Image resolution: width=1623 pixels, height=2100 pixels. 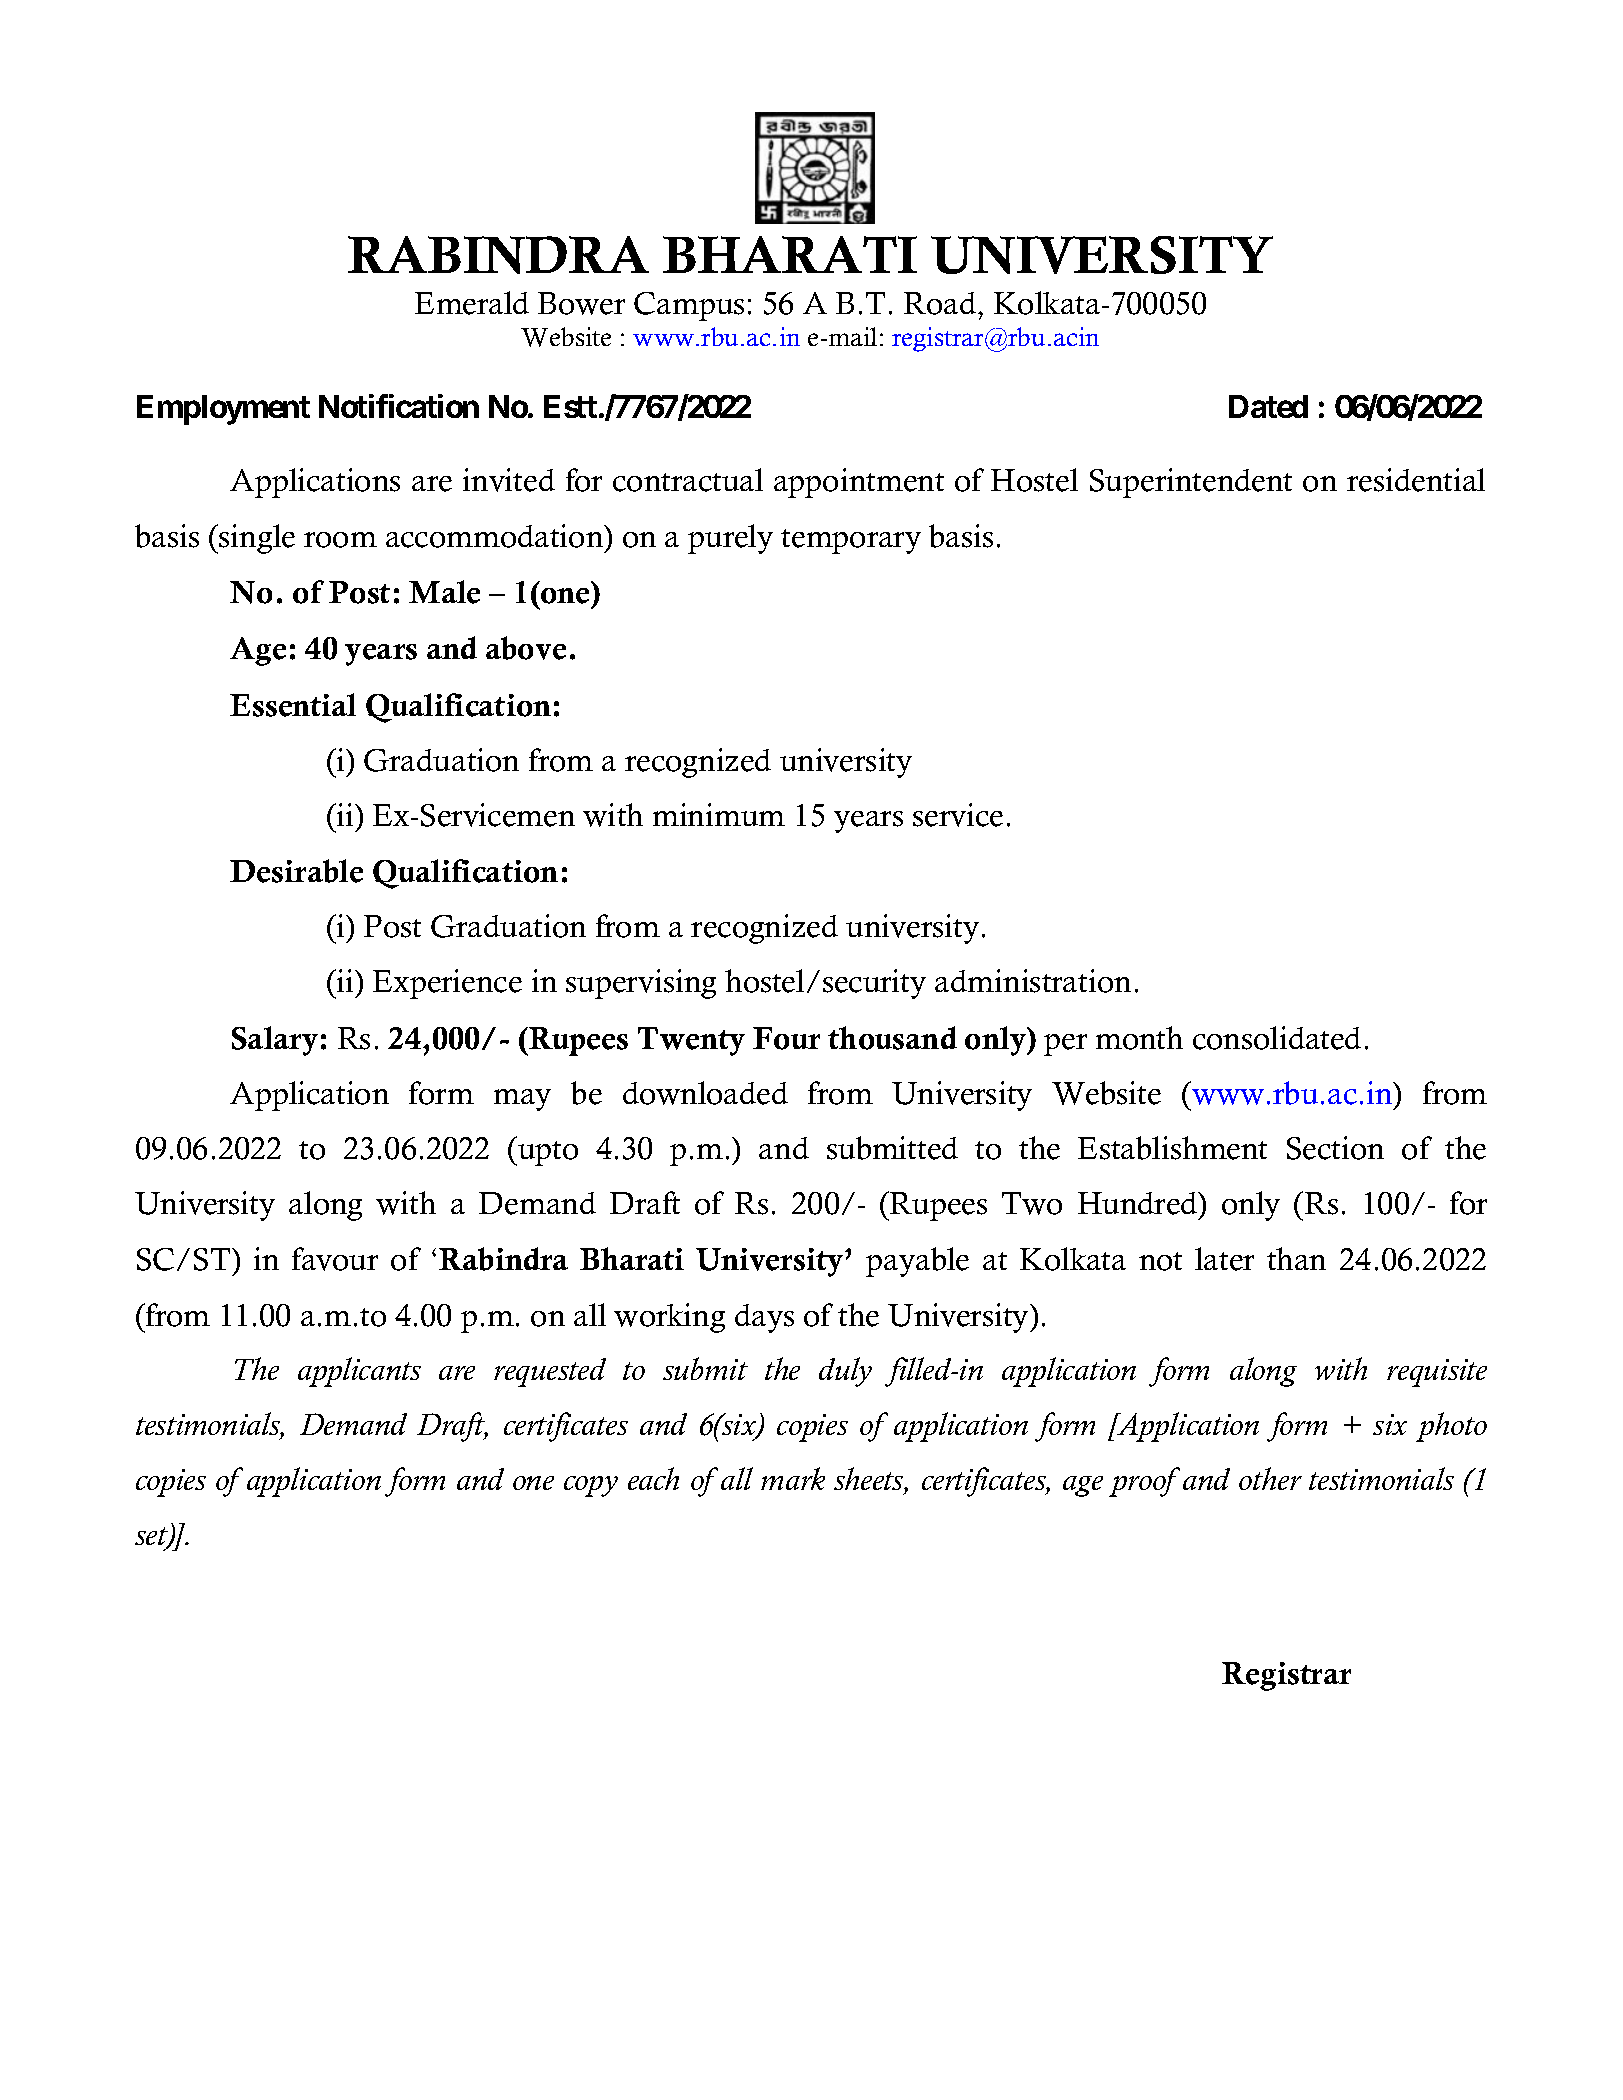 I want to click on Male, so click(x=444, y=592).
